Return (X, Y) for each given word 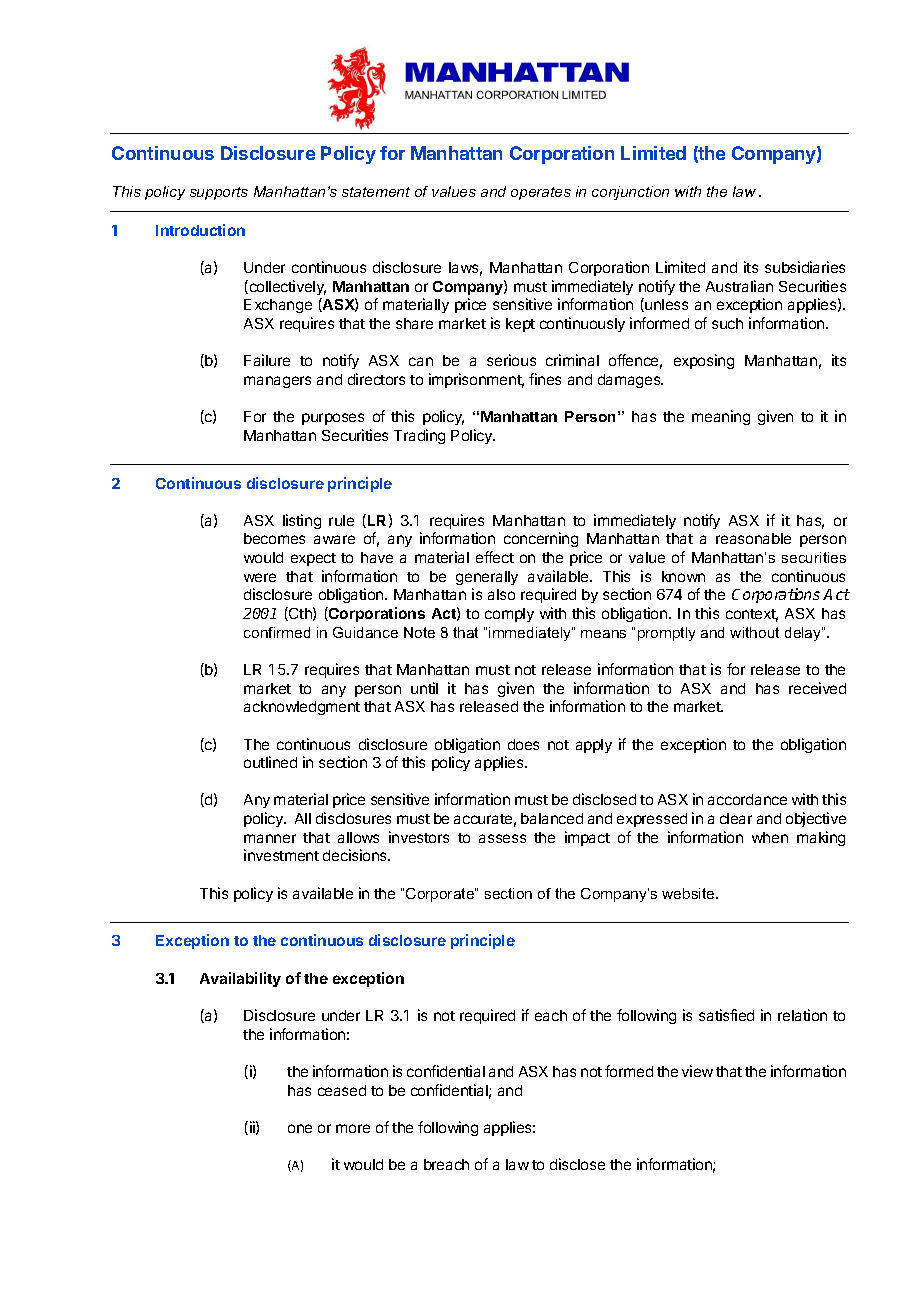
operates (541, 193)
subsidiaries (805, 267)
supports (219, 193)
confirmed (277, 632)
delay (804, 634)
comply (509, 615)
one (300, 1128)
